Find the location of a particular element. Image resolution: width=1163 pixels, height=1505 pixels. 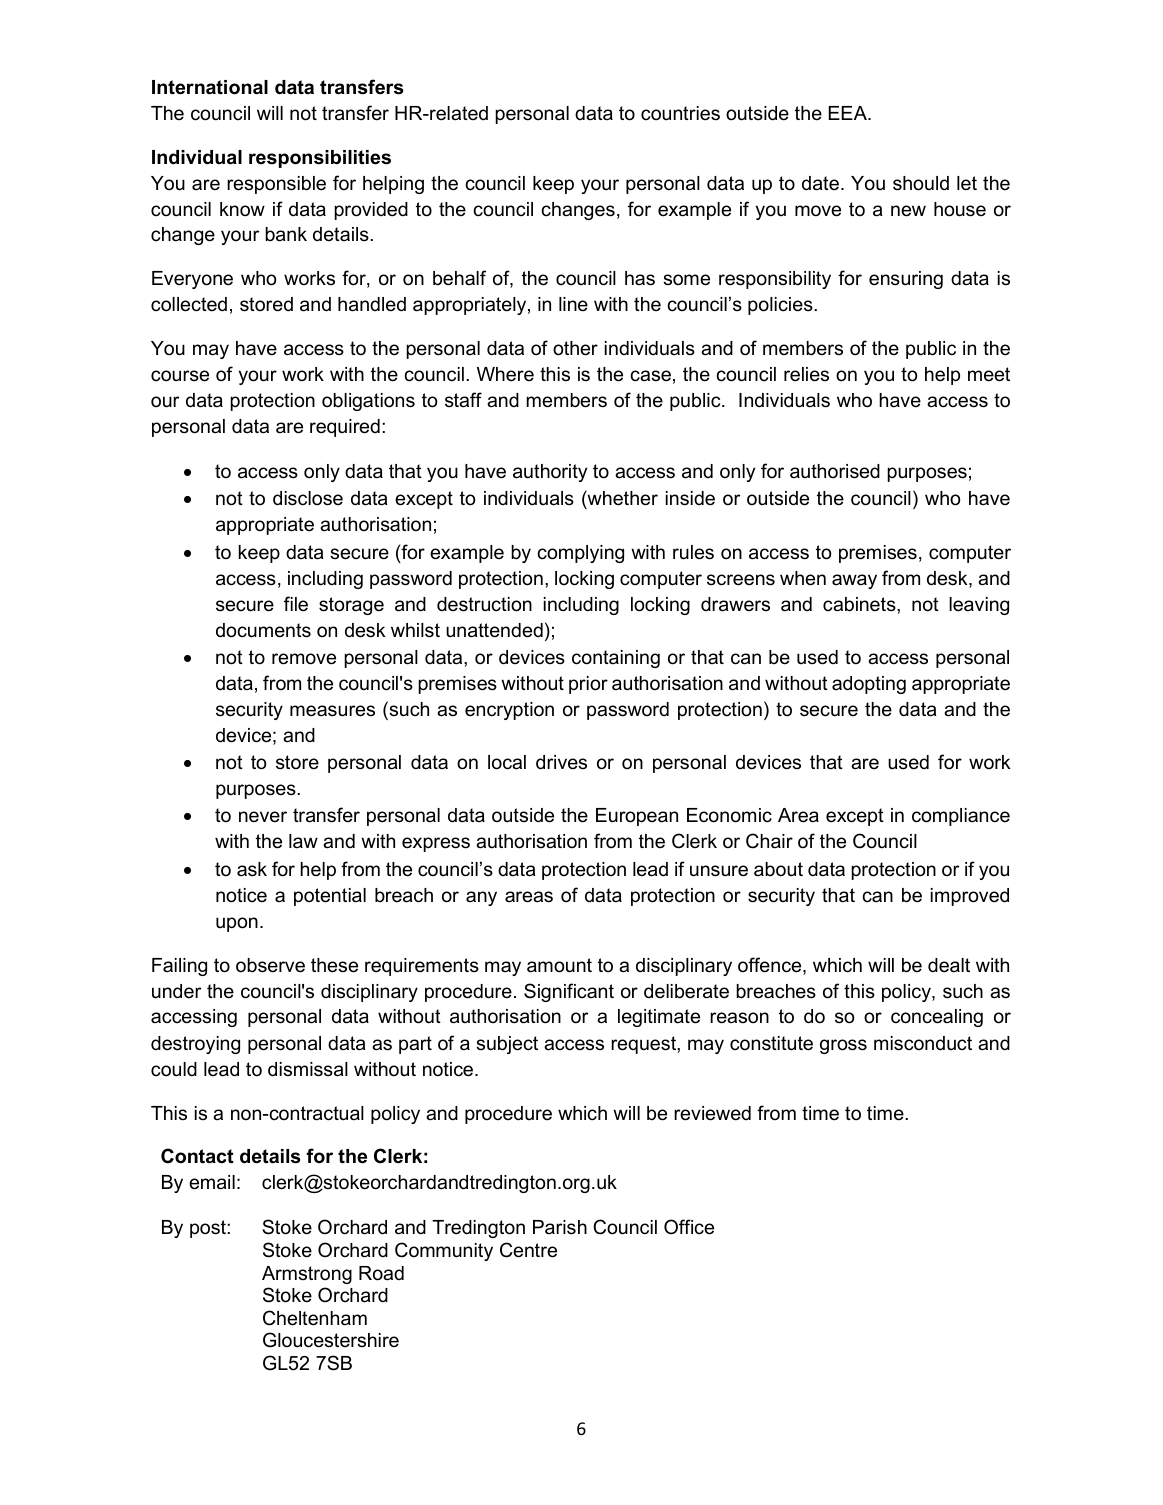

concealing is located at coordinates (937, 1018).
